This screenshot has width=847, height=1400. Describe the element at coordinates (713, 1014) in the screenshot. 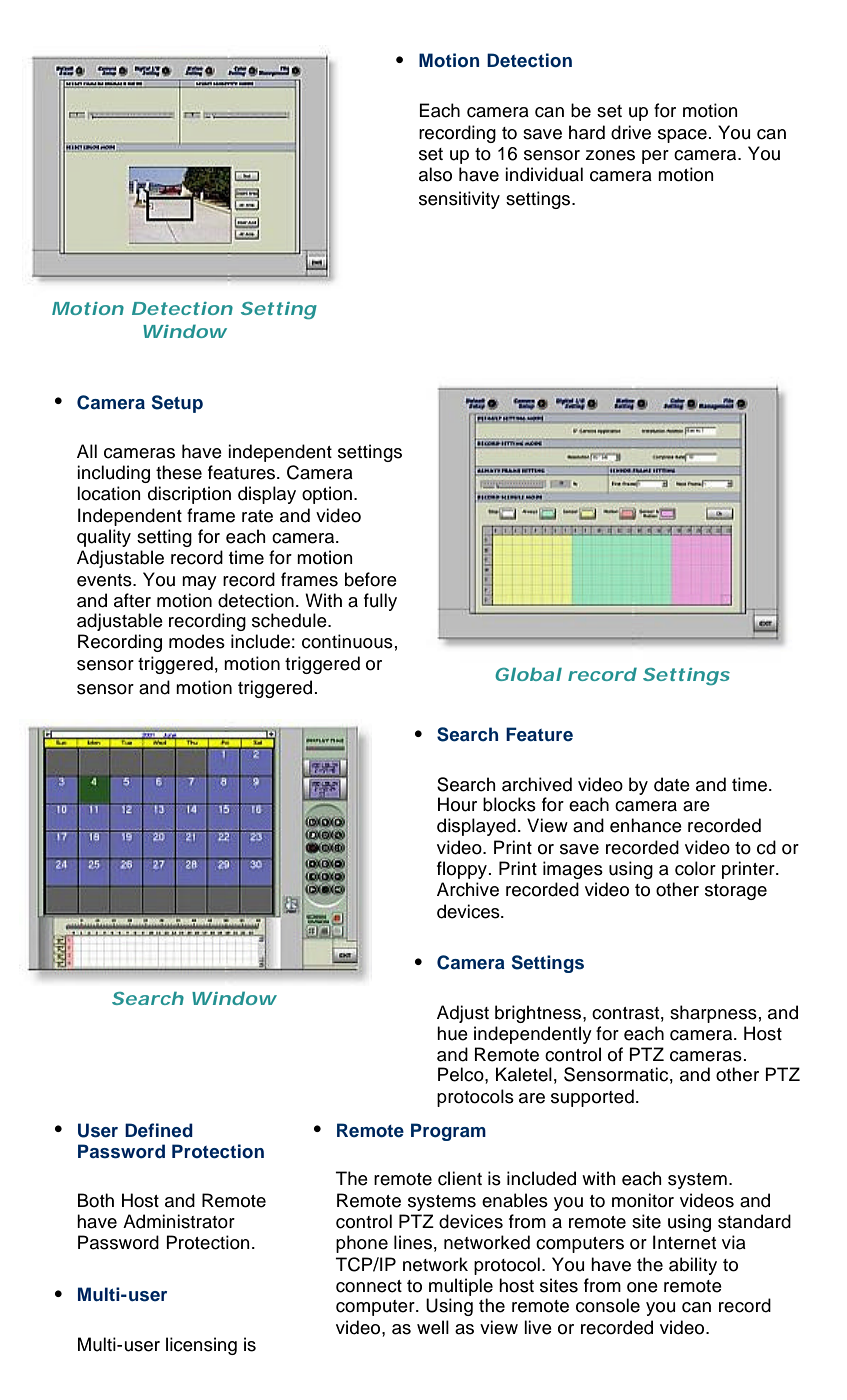

I see `sharpness` at that location.
